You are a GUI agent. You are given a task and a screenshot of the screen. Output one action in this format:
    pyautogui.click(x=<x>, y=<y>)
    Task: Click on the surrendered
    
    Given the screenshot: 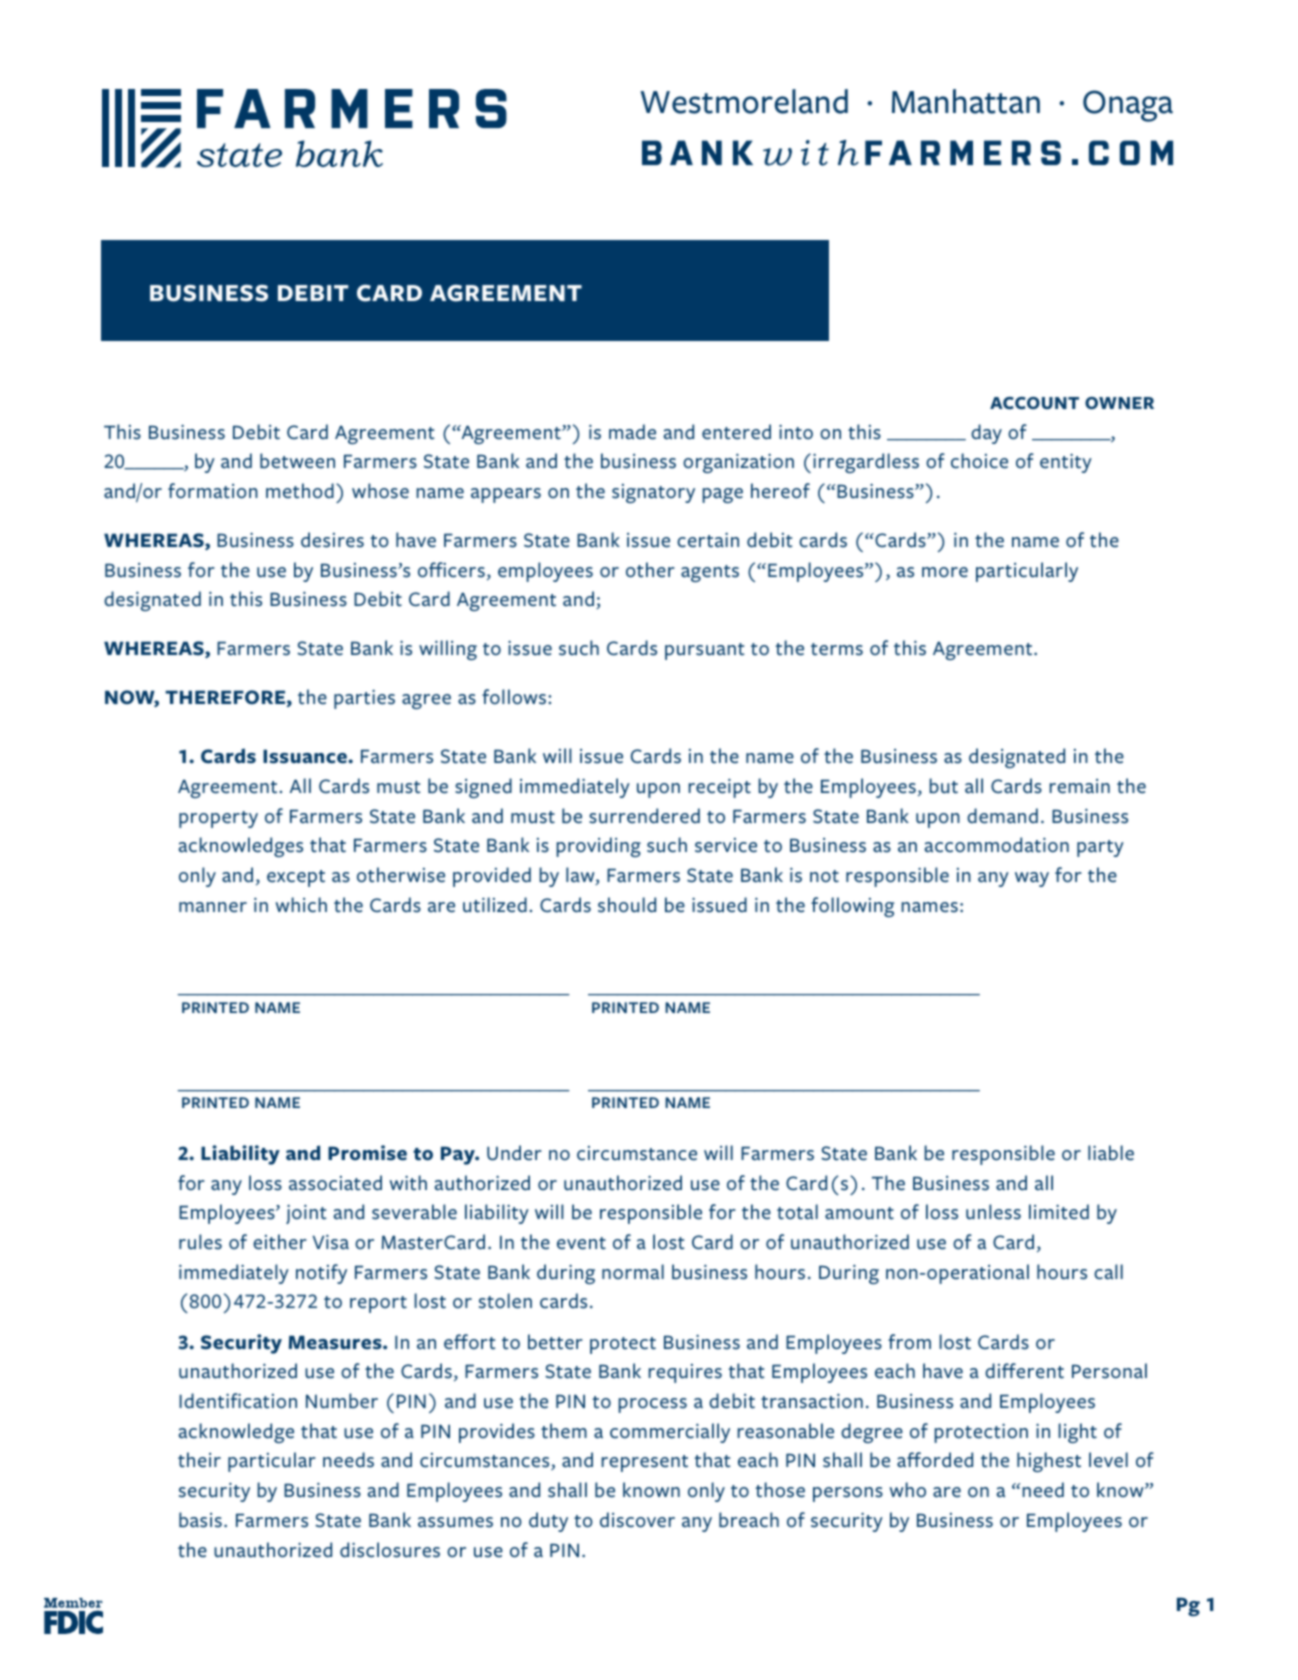 What is the action you would take?
    pyautogui.click(x=644, y=816)
